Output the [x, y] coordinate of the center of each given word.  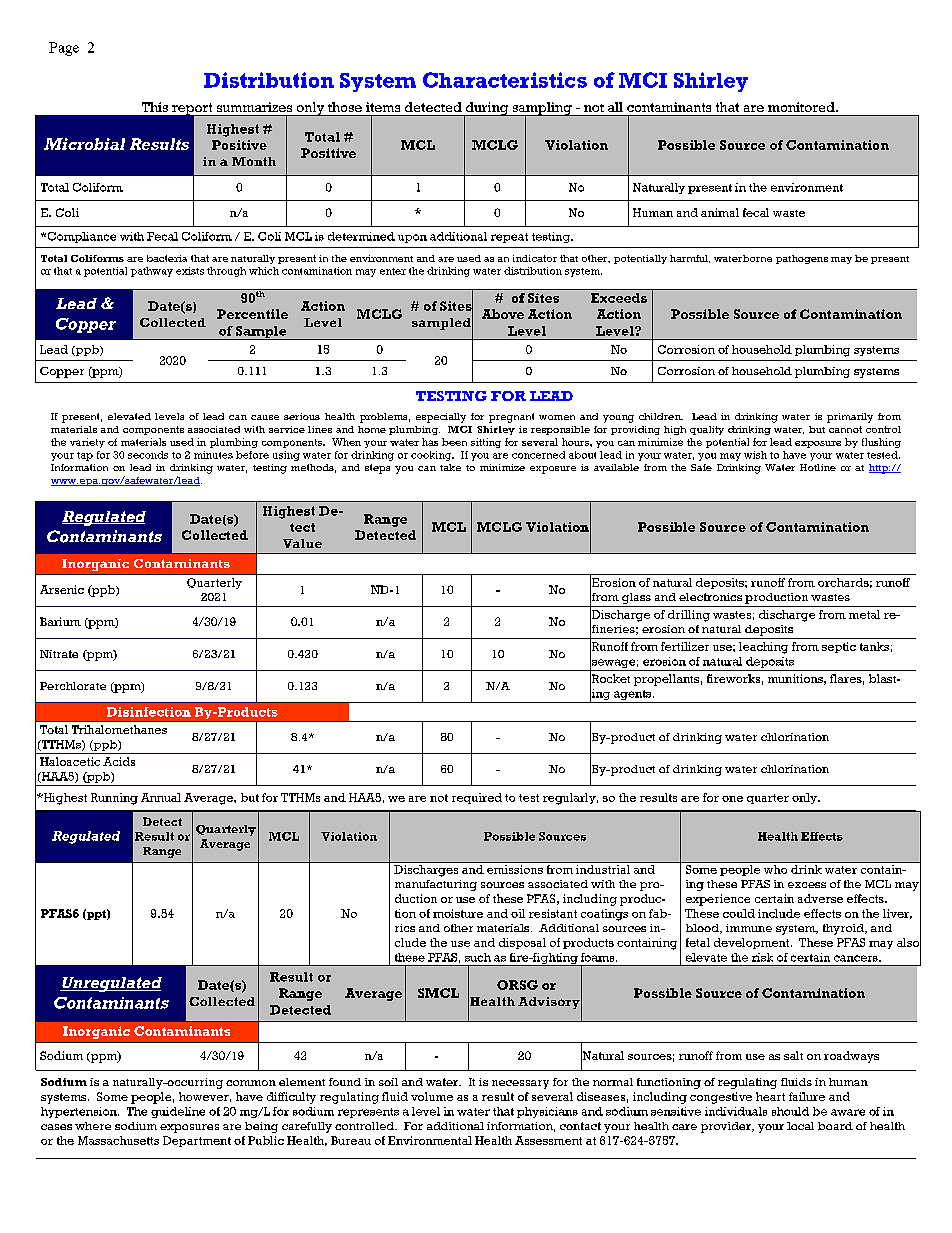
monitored [802, 107]
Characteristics [505, 80]
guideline [178, 1112]
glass [636, 600]
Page [64, 49]
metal [864, 614]
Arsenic [62, 589]
